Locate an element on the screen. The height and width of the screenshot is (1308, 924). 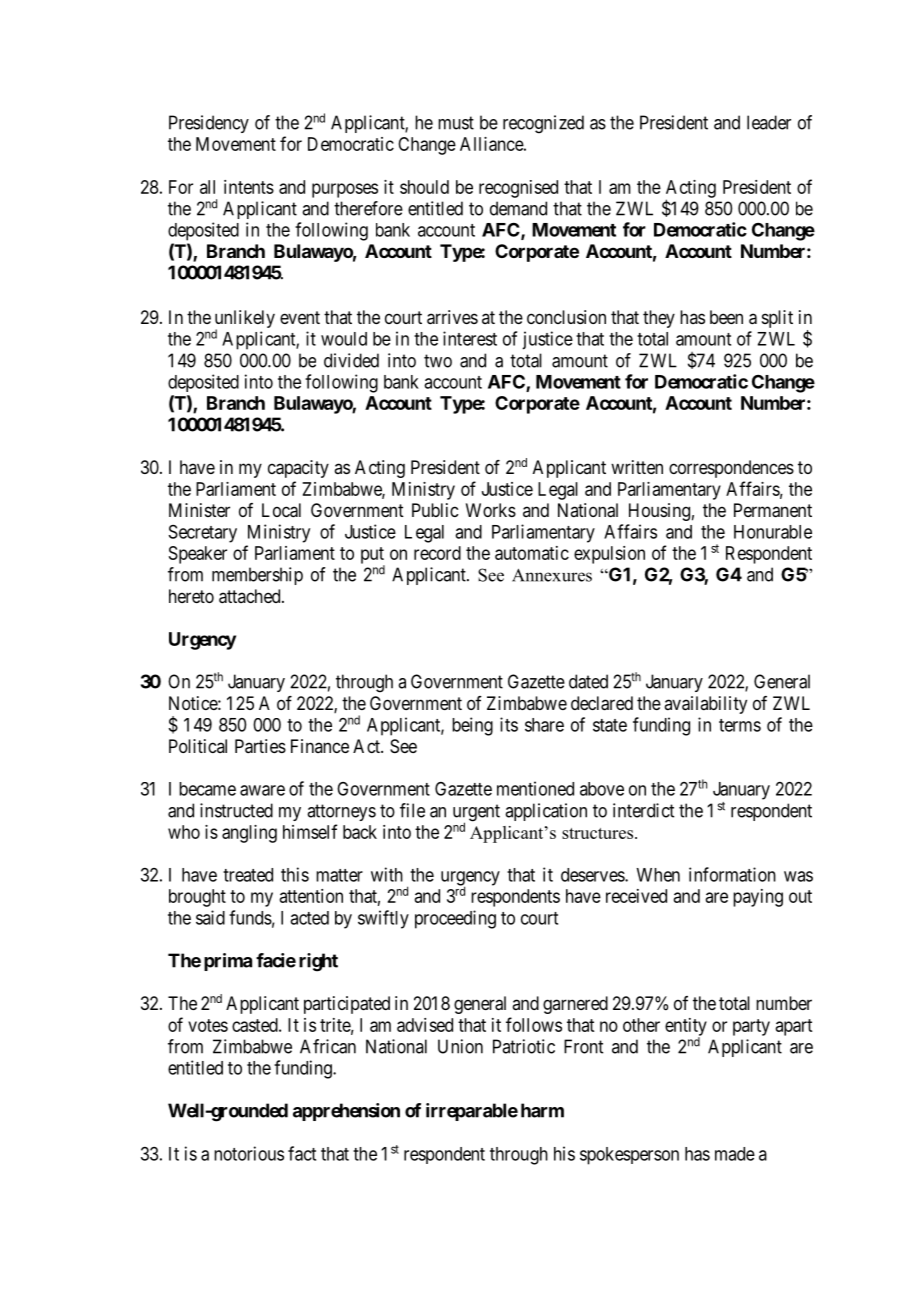
notorious is located at coordinates (249, 1153).
